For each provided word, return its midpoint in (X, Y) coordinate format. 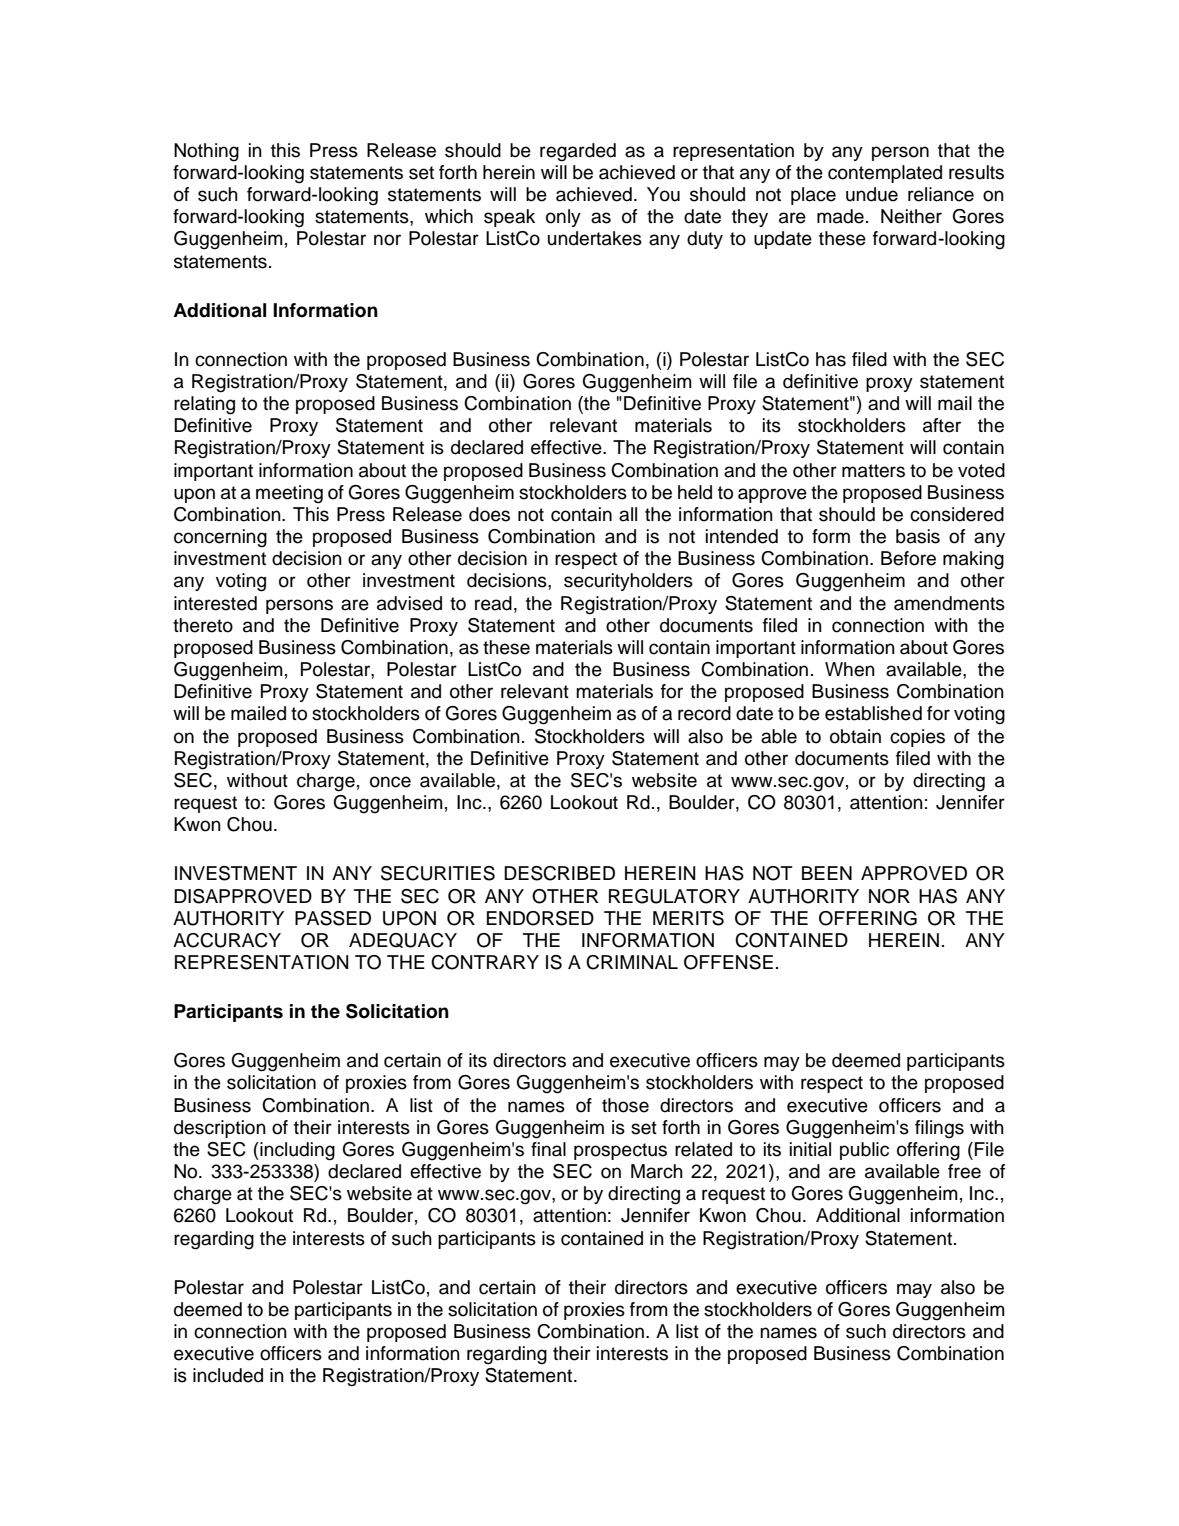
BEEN (827, 873)
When (850, 669)
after (942, 425)
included (228, 1375)
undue (872, 194)
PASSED (333, 918)
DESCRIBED (559, 873)
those (625, 1105)
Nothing (206, 152)
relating (204, 405)
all (628, 514)
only (563, 218)
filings (939, 1129)
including (296, 1151)
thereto (203, 625)
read (493, 603)
